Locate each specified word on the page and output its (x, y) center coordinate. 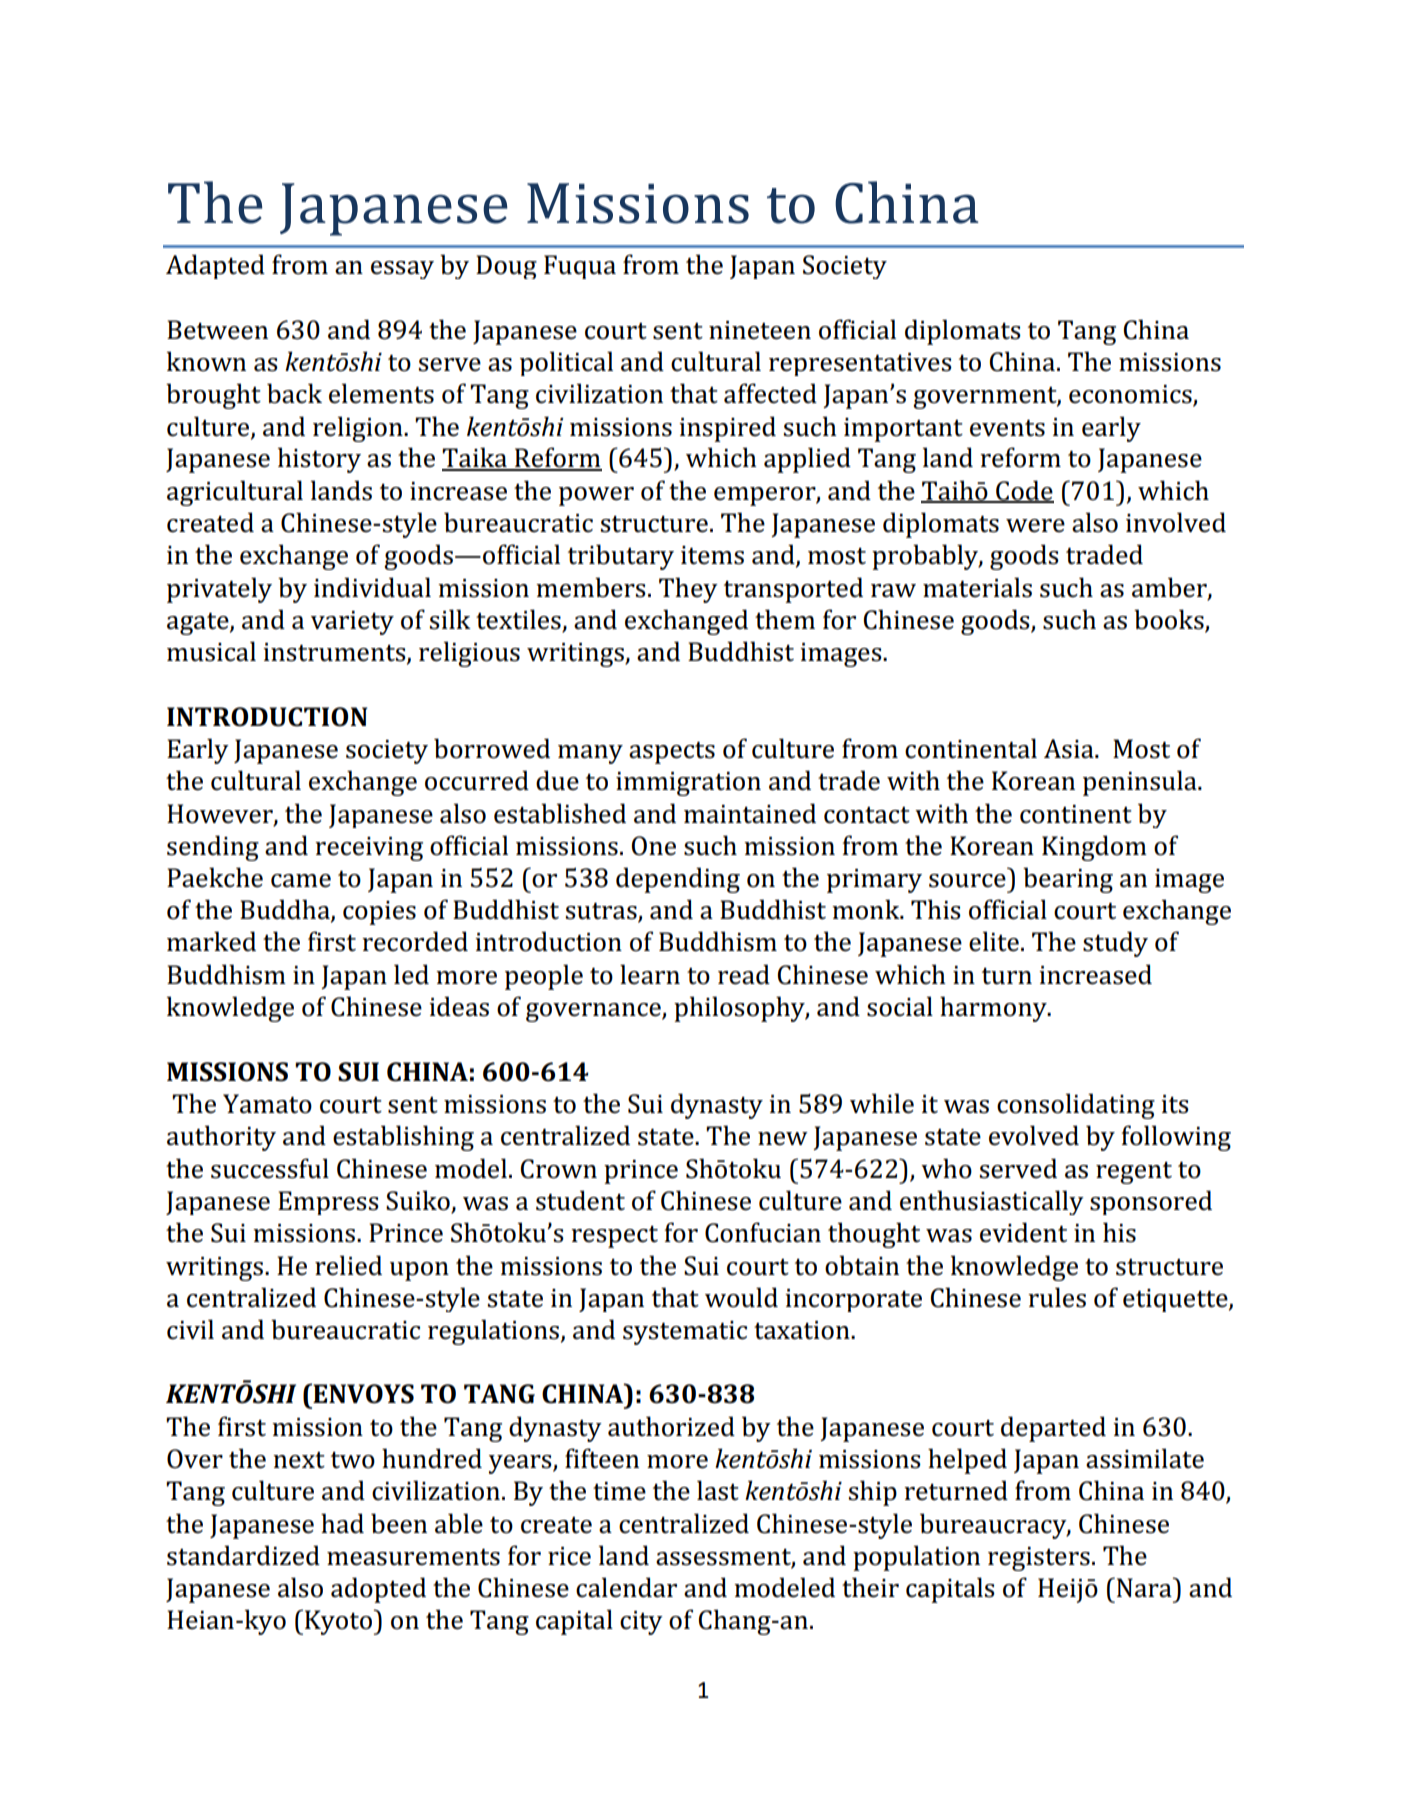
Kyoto (338, 1622)
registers (1039, 1559)
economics (1131, 395)
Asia (1070, 749)
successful (270, 1168)
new (783, 1139)
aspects (672, 752)
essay (402, 270)
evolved (1034, 1135)
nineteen (760, 330)
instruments (335, 653)
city (641, 1623)
